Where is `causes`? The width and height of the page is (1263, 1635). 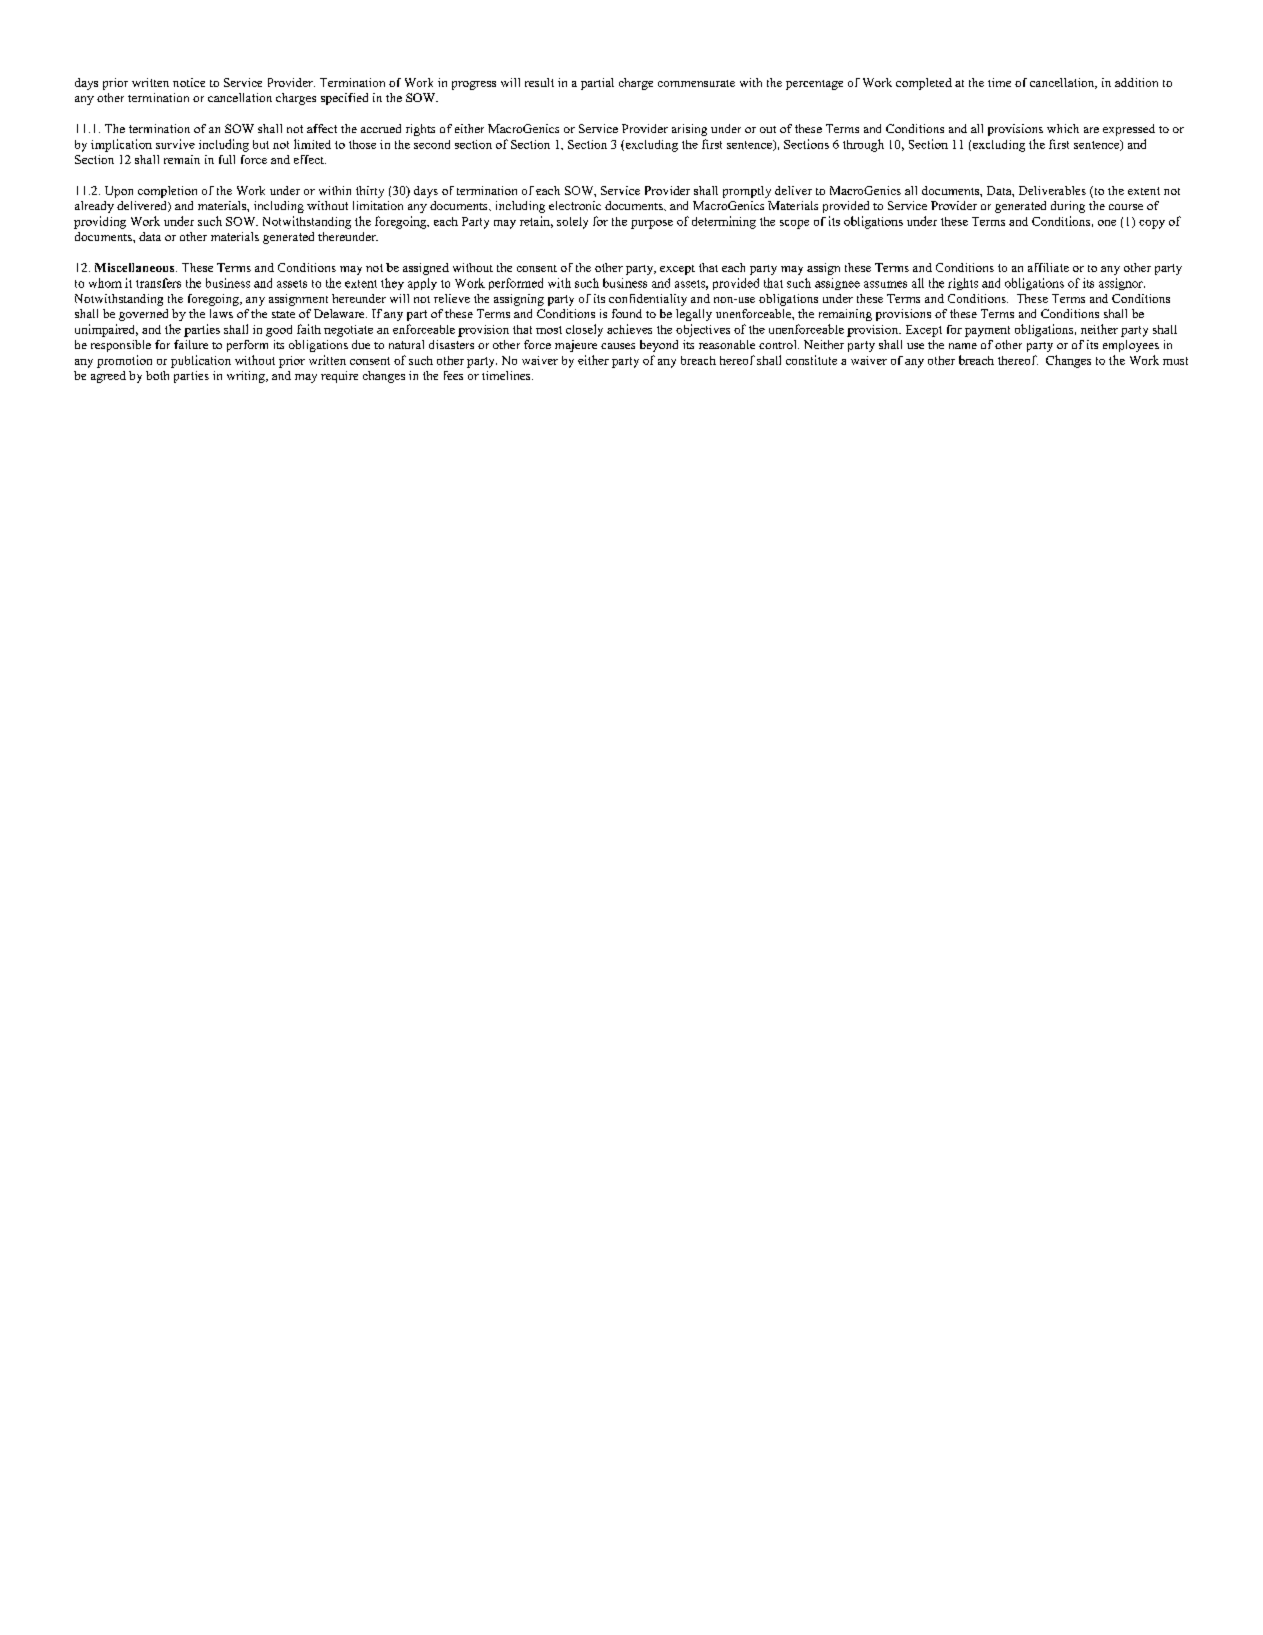 causes is located at coordinates (618, 346).
